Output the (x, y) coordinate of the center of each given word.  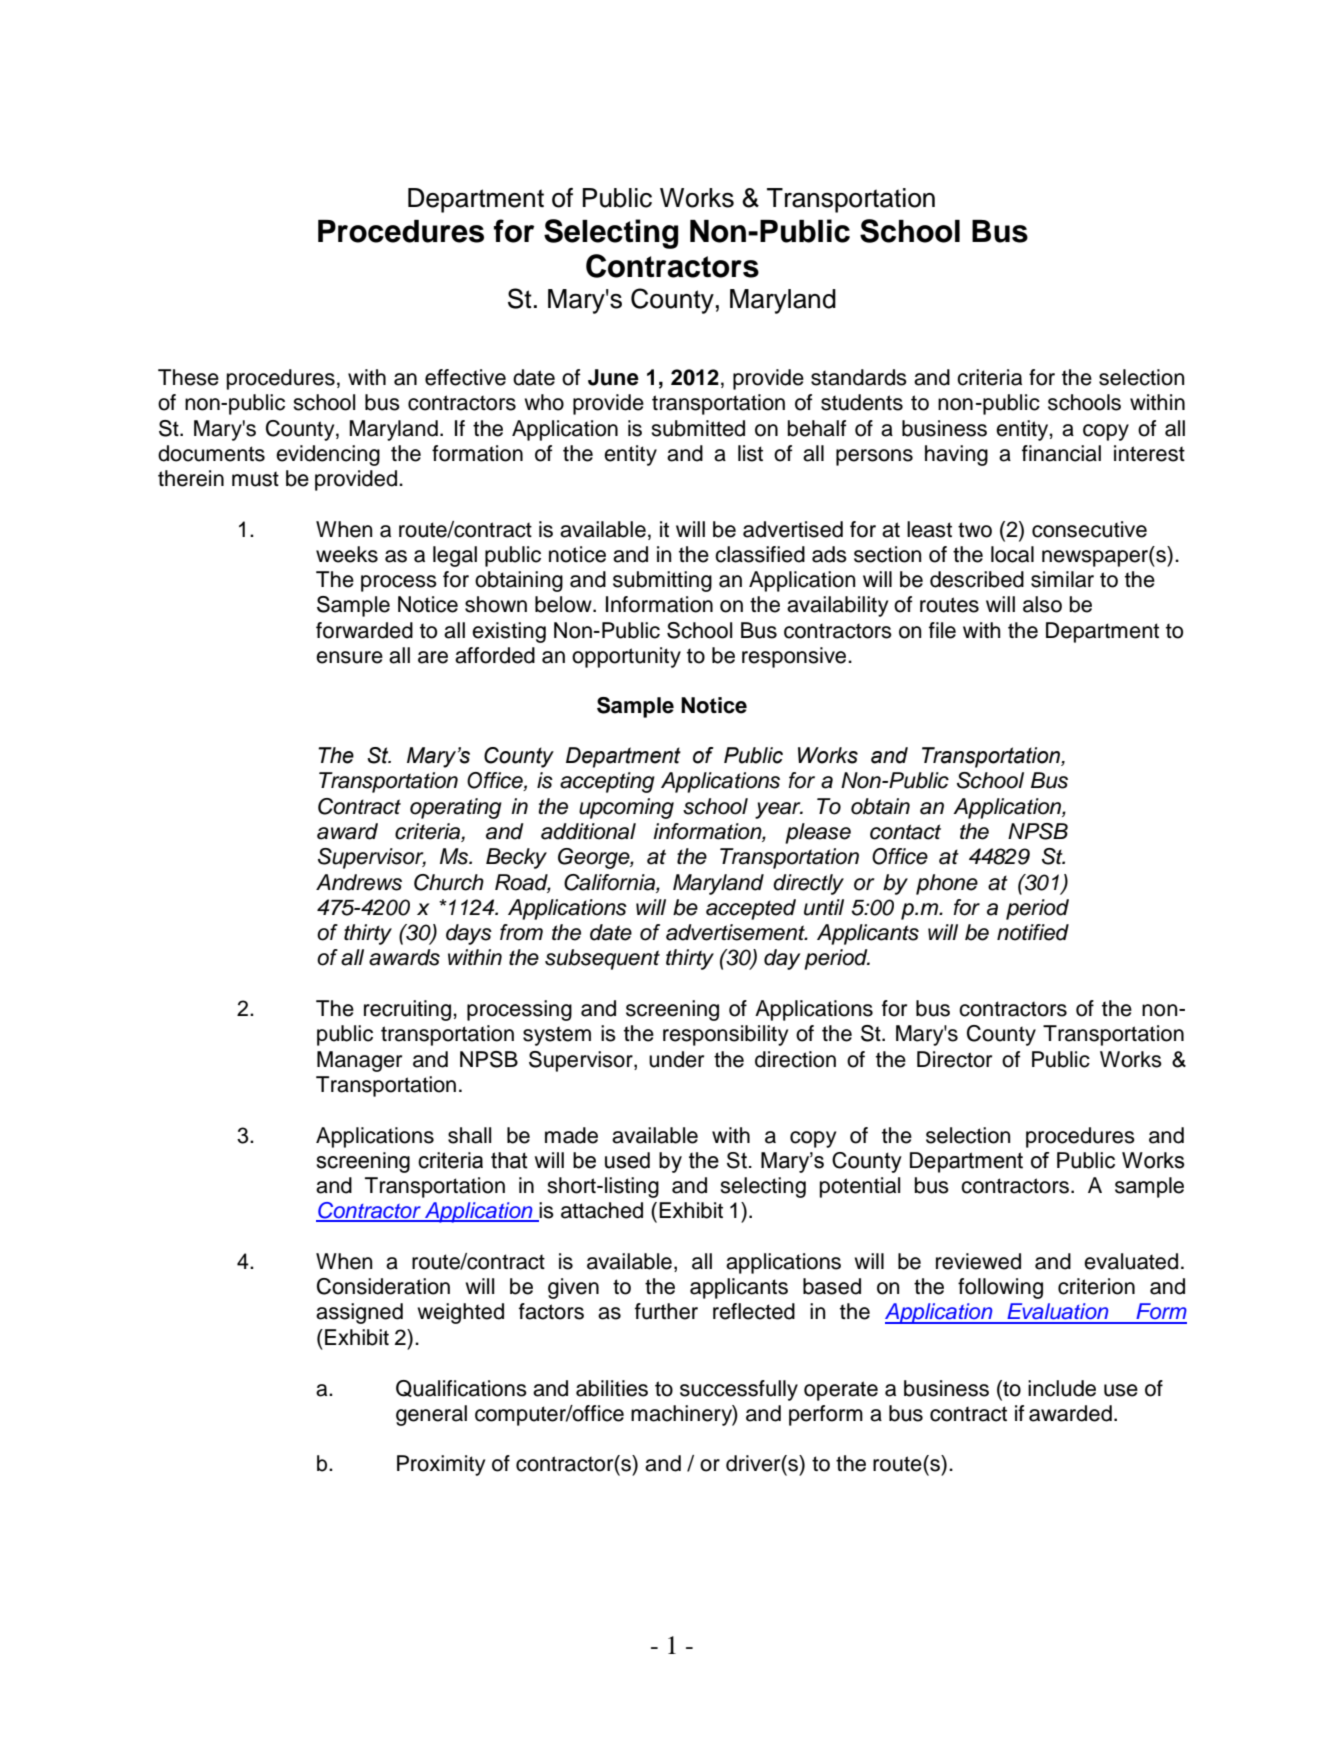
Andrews (359, 882)
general (431, 1415)
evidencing (328, 455)
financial (1061, 453)
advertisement (736, 932)
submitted (698, 428)
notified (1033, 932)
